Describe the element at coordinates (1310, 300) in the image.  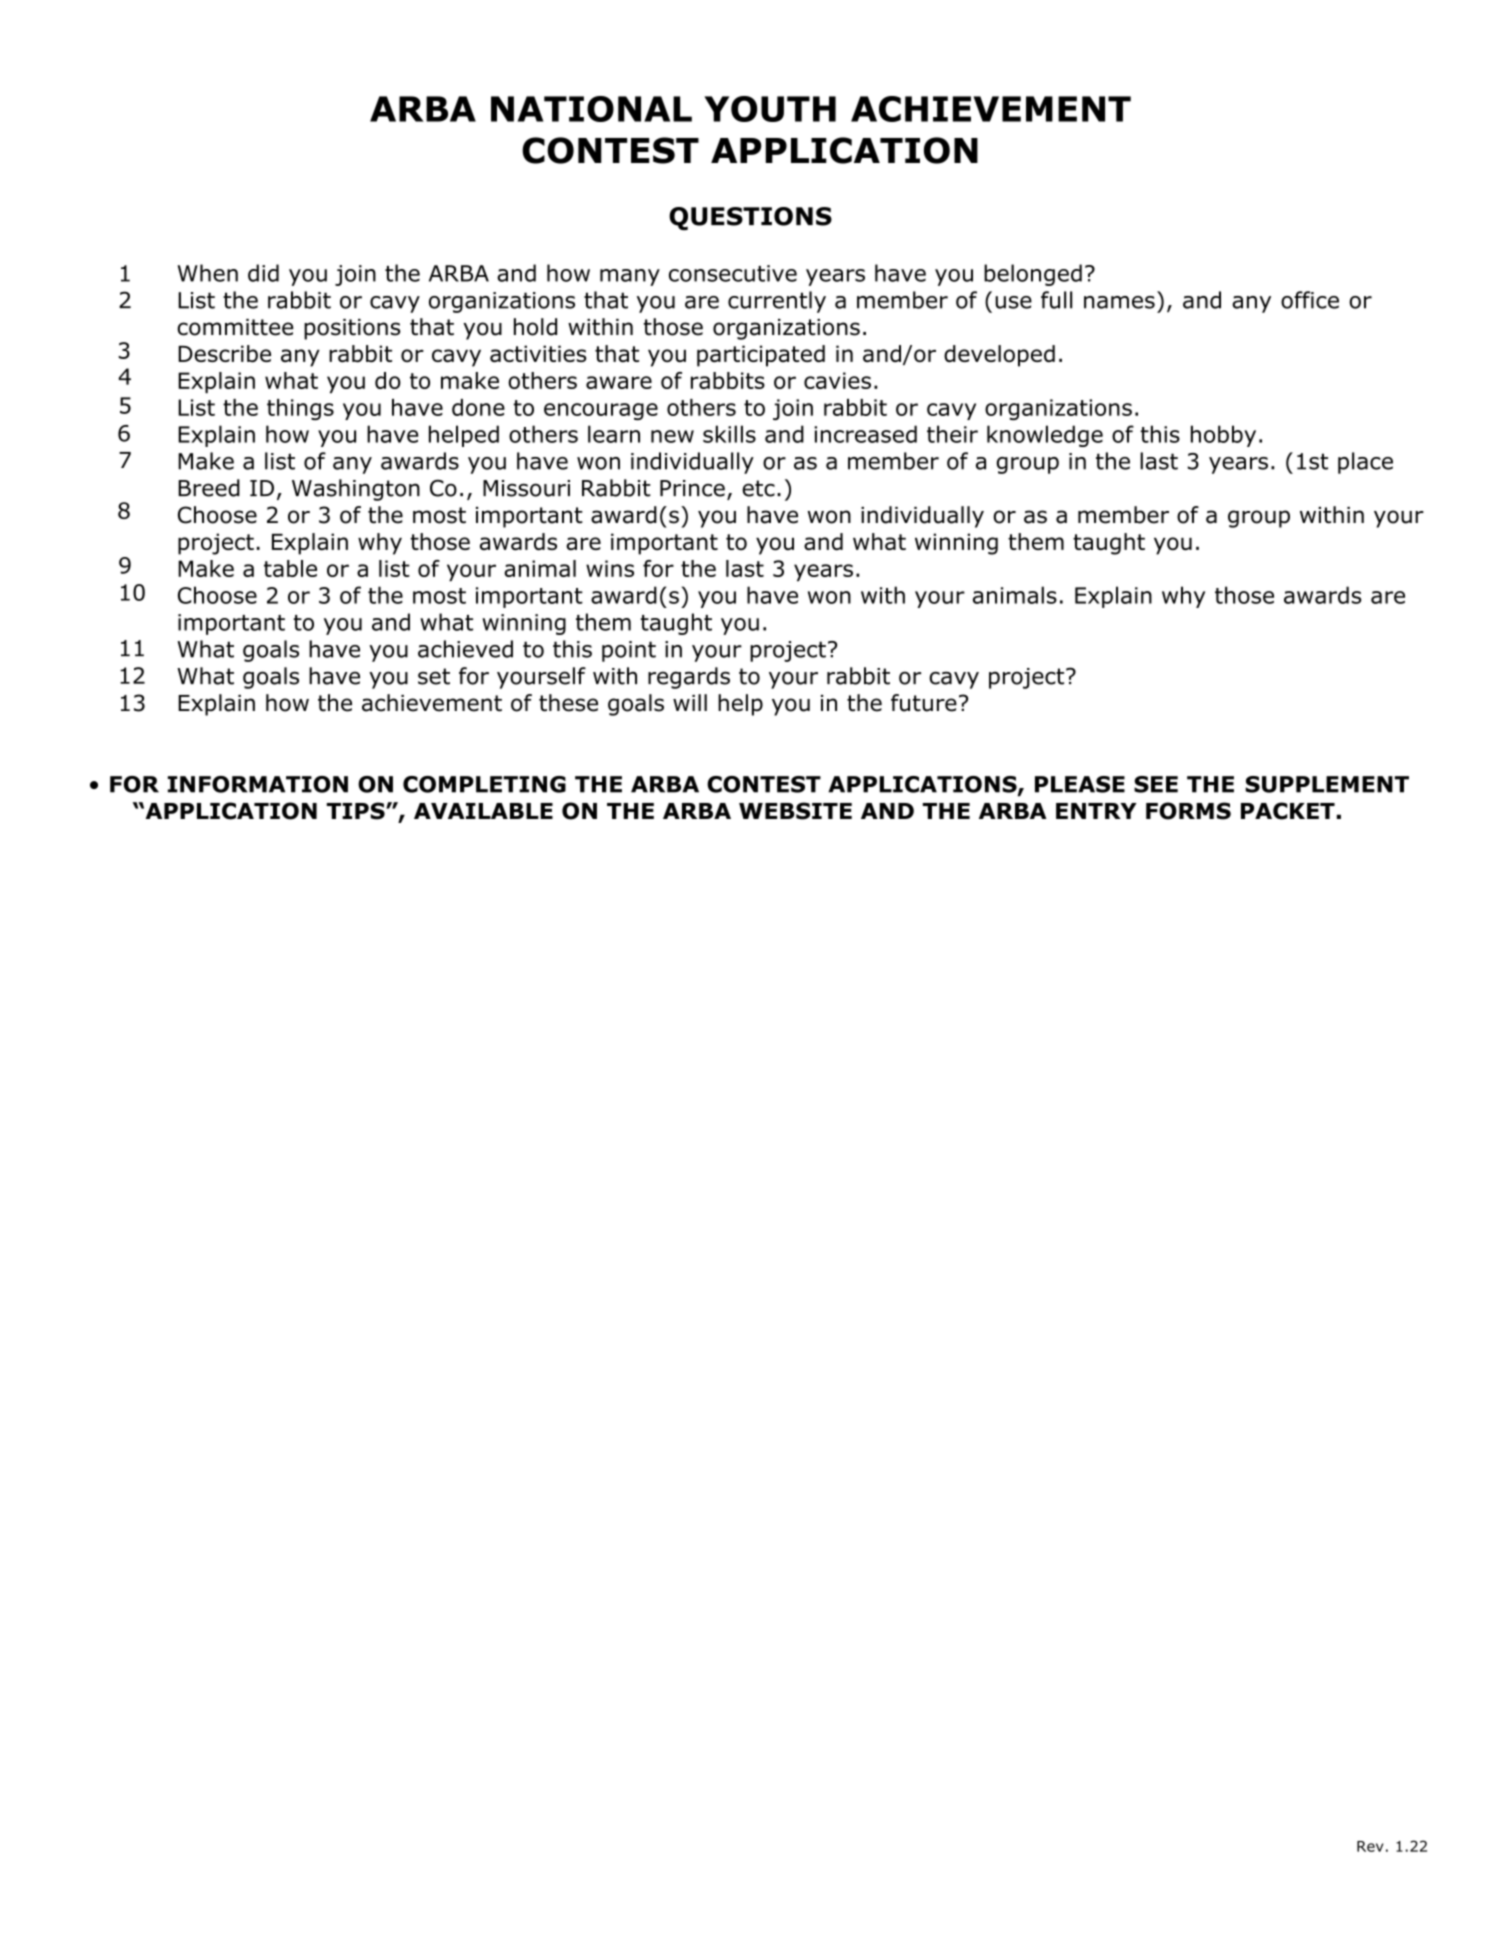
I see `office` at that location.
